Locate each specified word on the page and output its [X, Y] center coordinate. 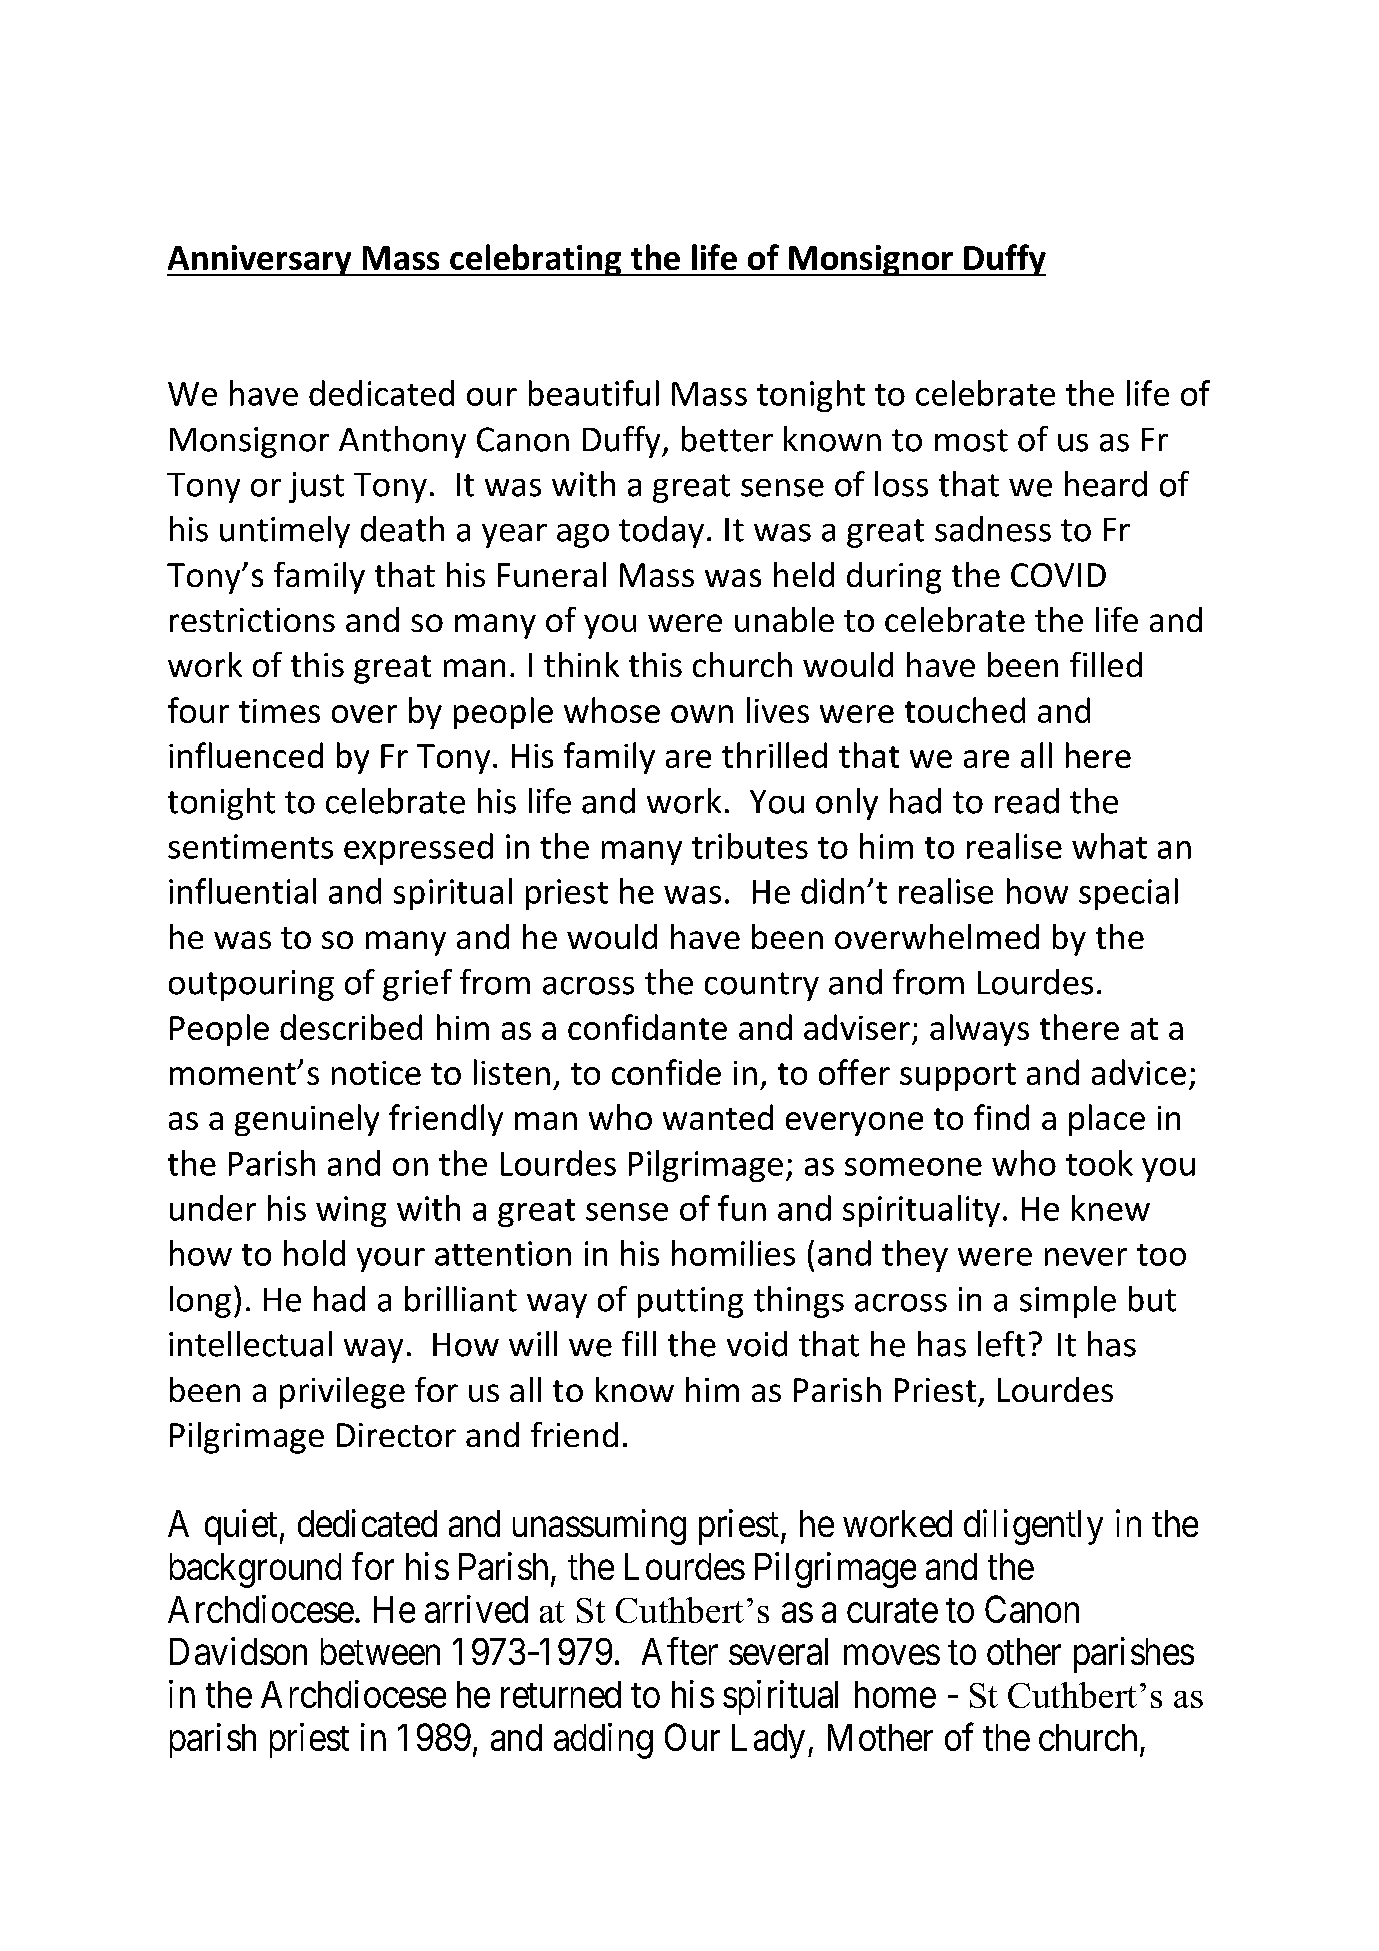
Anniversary [260, 260]
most [971, 440]
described [351, 1027]
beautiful [594, 393]
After [680, 1651]
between [380, 1651]
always [979, 1030]
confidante [647, 1027]
